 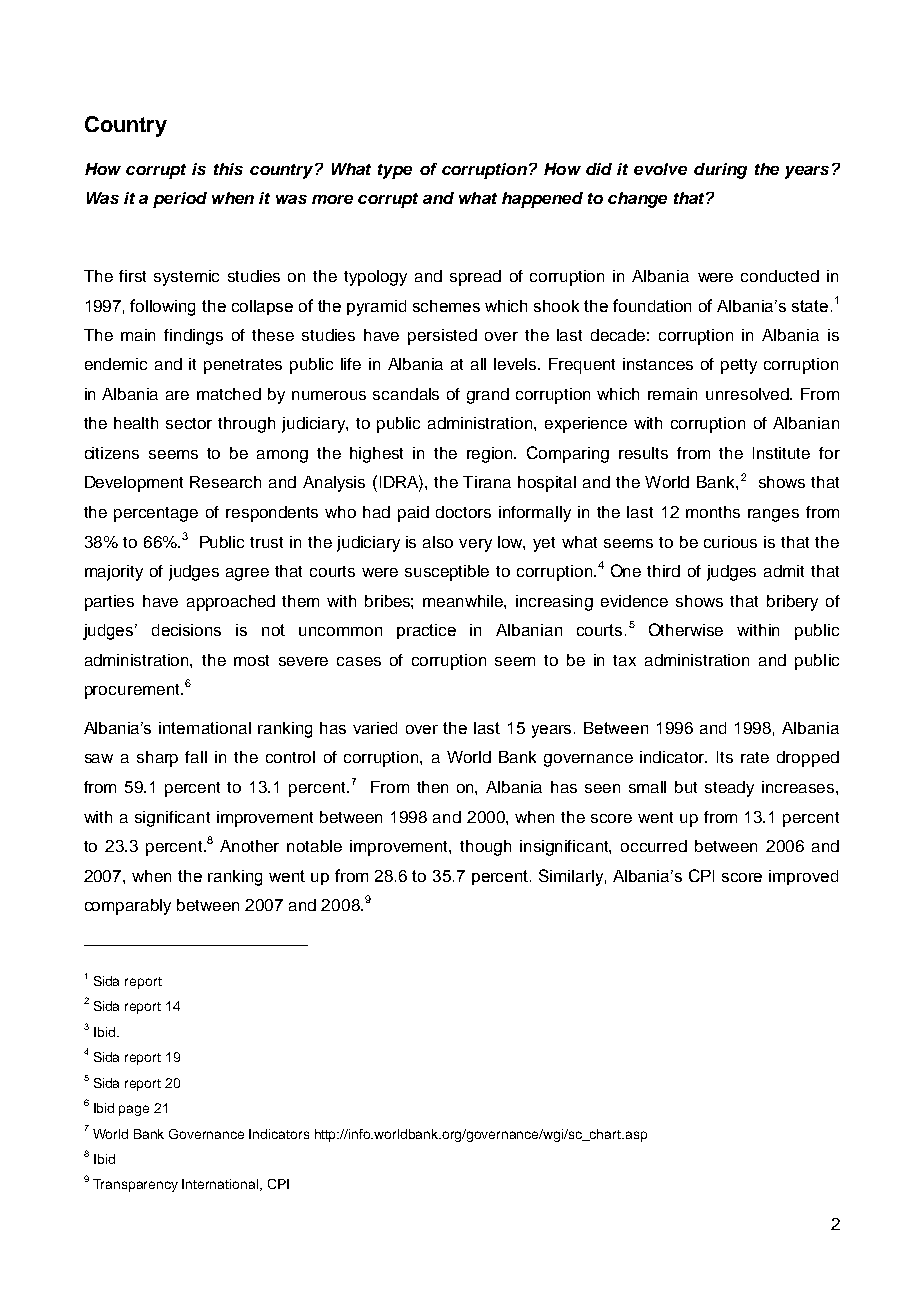 I want to click on comparably, so click(x=128, y=907).
